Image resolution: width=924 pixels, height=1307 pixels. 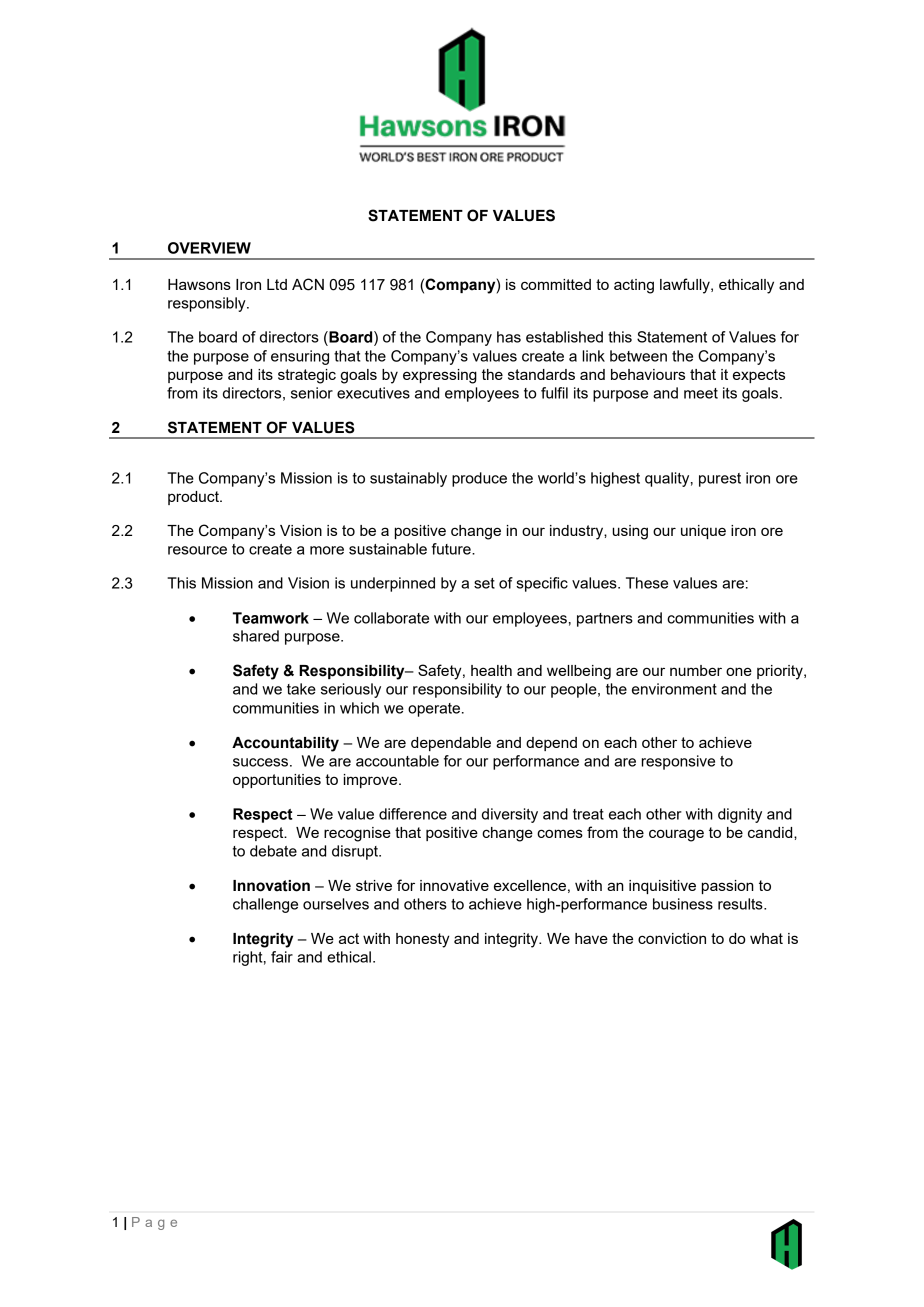 What do you see at coordinates (672, 938) in the screenshot?
I see `conviction` at bounding box center [672, 938].
